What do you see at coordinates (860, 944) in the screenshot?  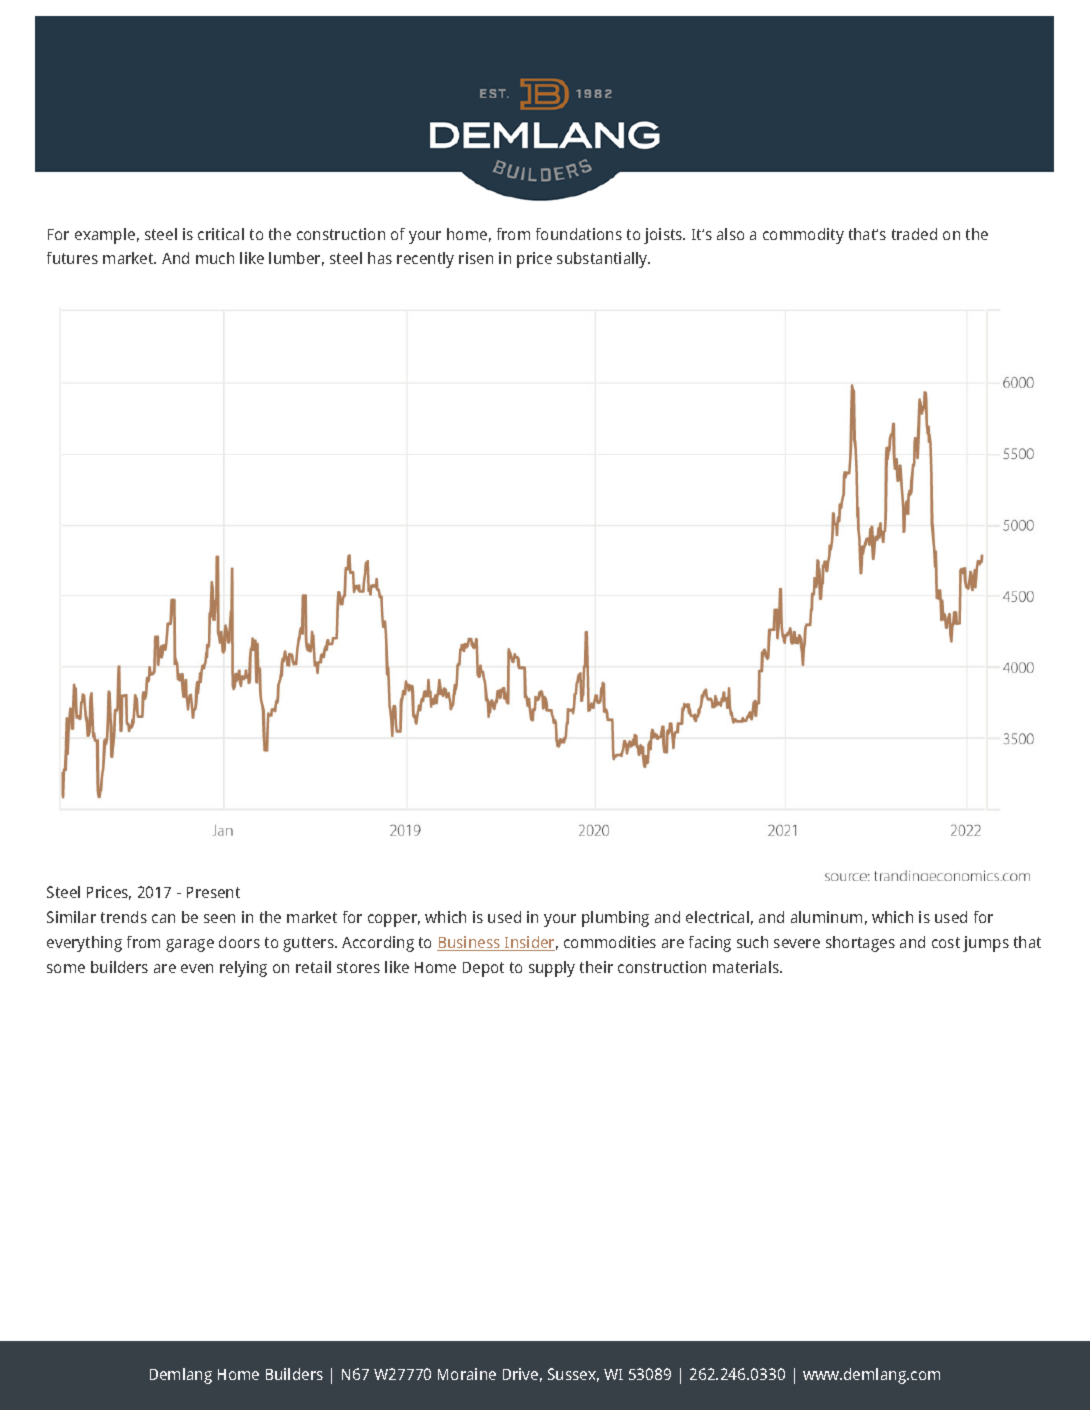 I see `shortages` at bounding box center [860, 944].
